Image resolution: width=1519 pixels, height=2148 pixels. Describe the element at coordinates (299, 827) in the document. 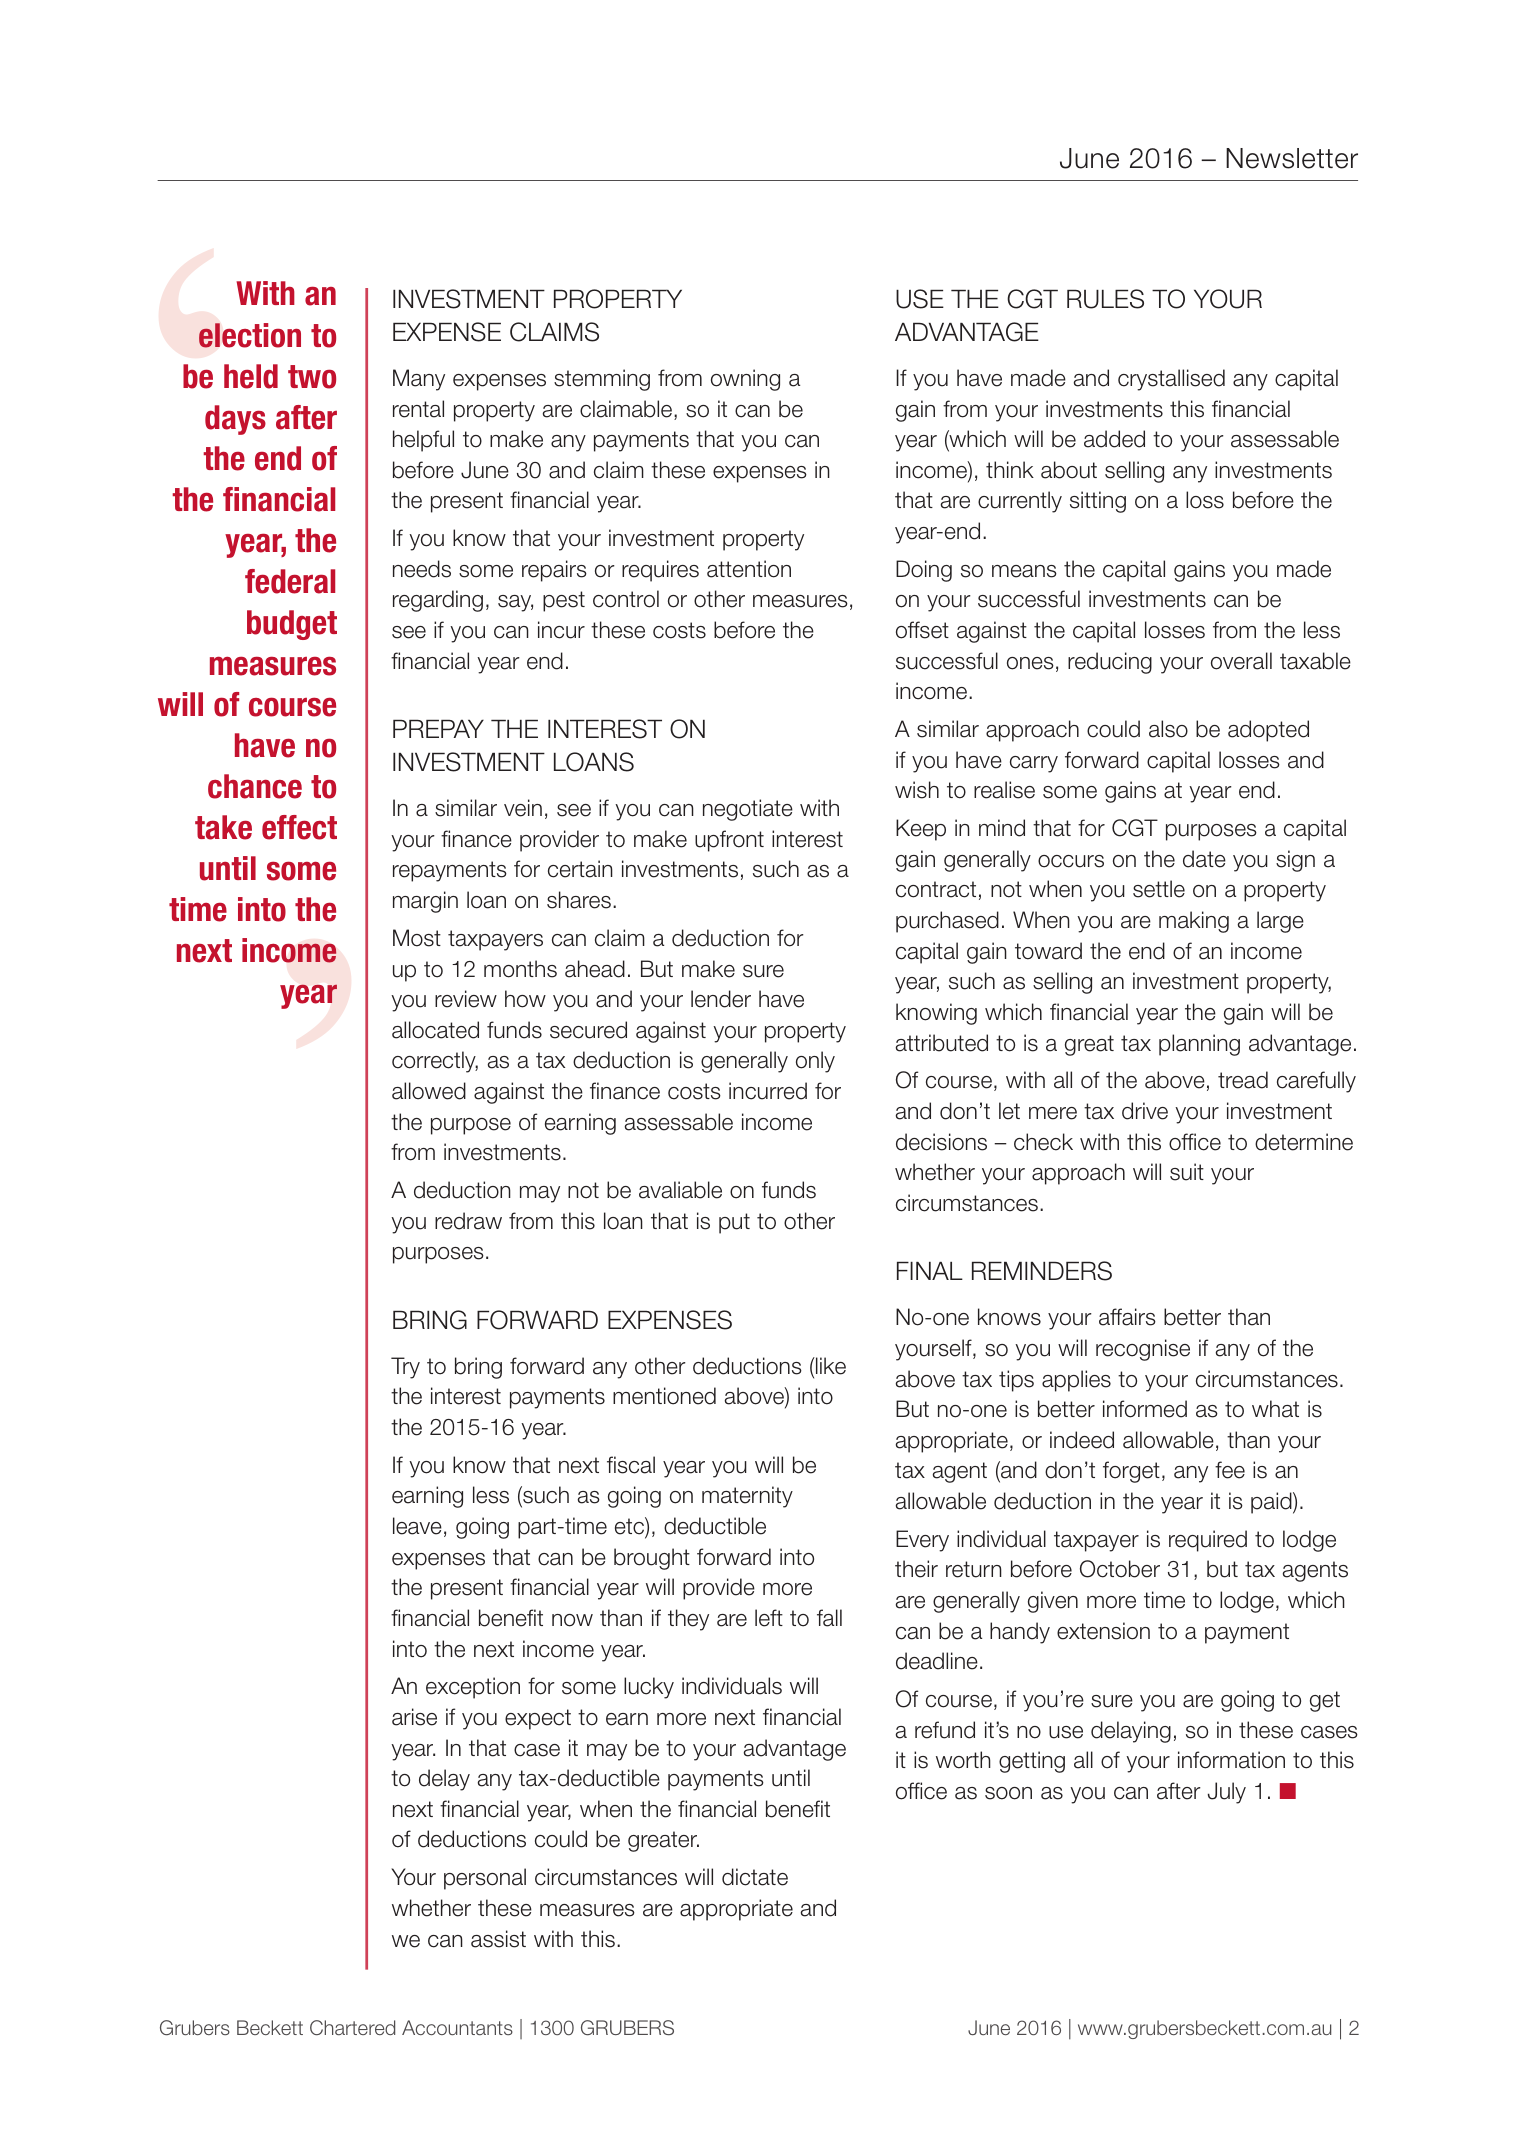

I see `effect` at that location.
